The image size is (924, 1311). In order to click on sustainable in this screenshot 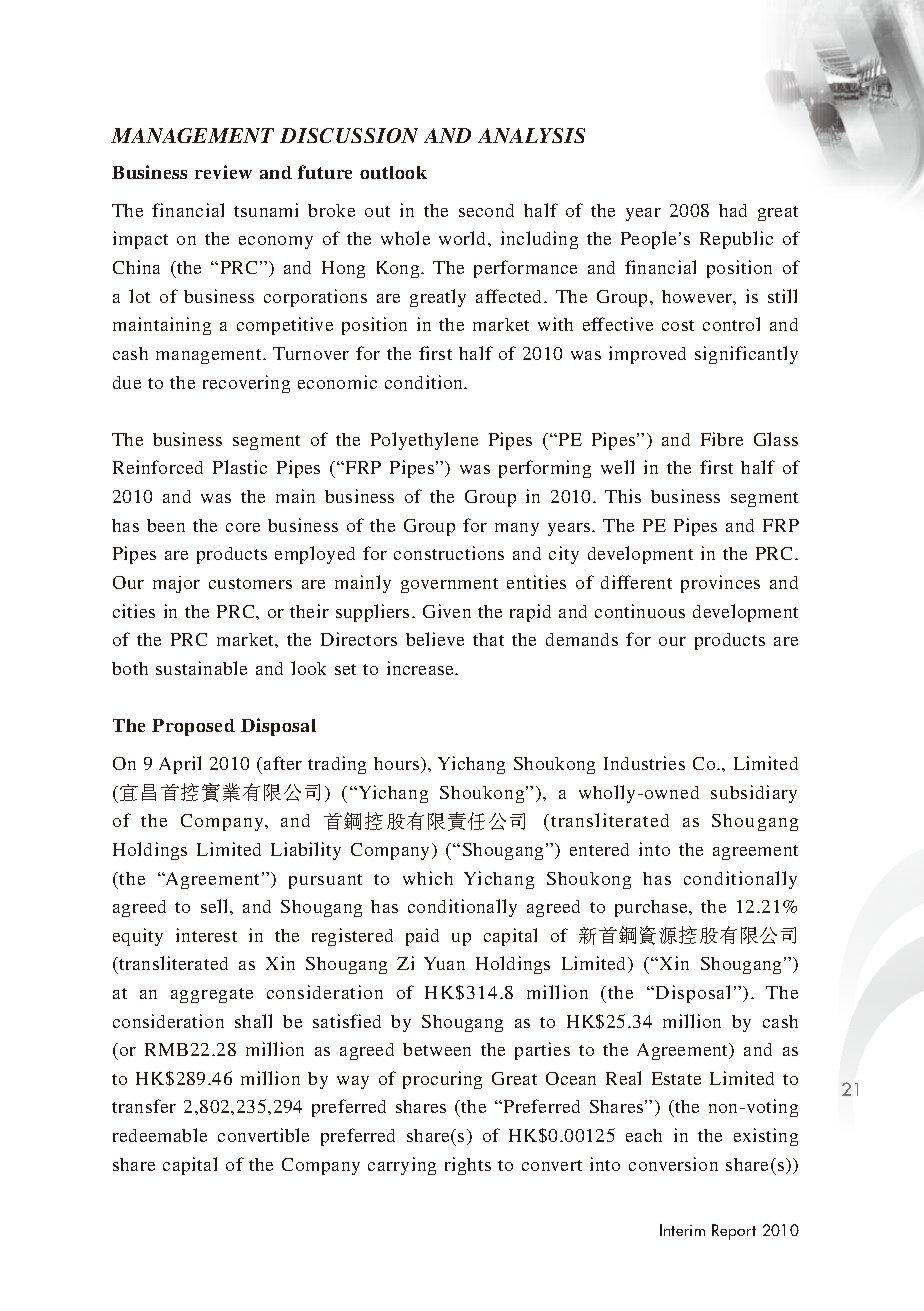, I will do `click(201, 668)`.
